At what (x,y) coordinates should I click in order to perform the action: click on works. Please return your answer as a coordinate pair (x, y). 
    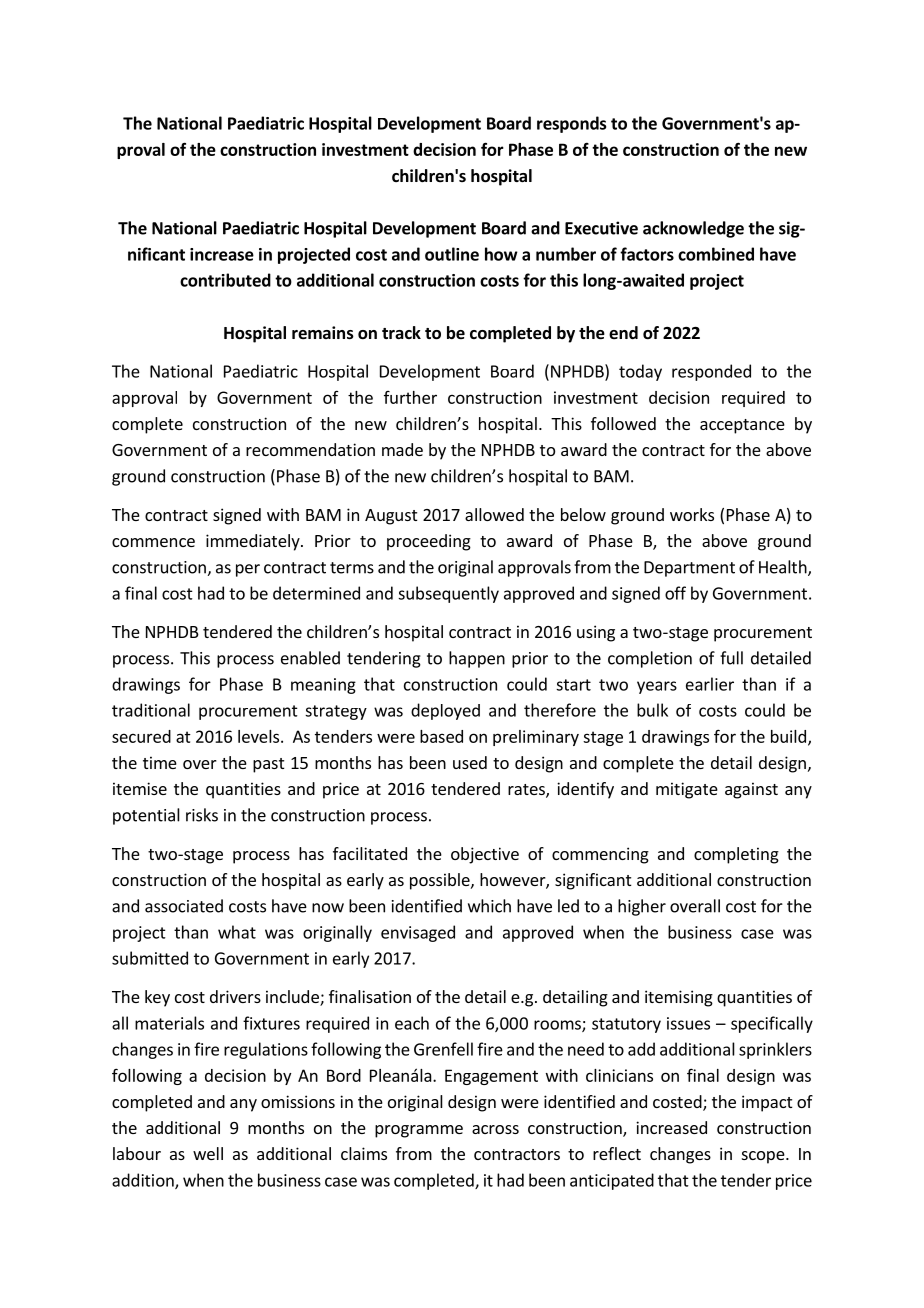
    Looking at the image, I should click on (692, 514).
